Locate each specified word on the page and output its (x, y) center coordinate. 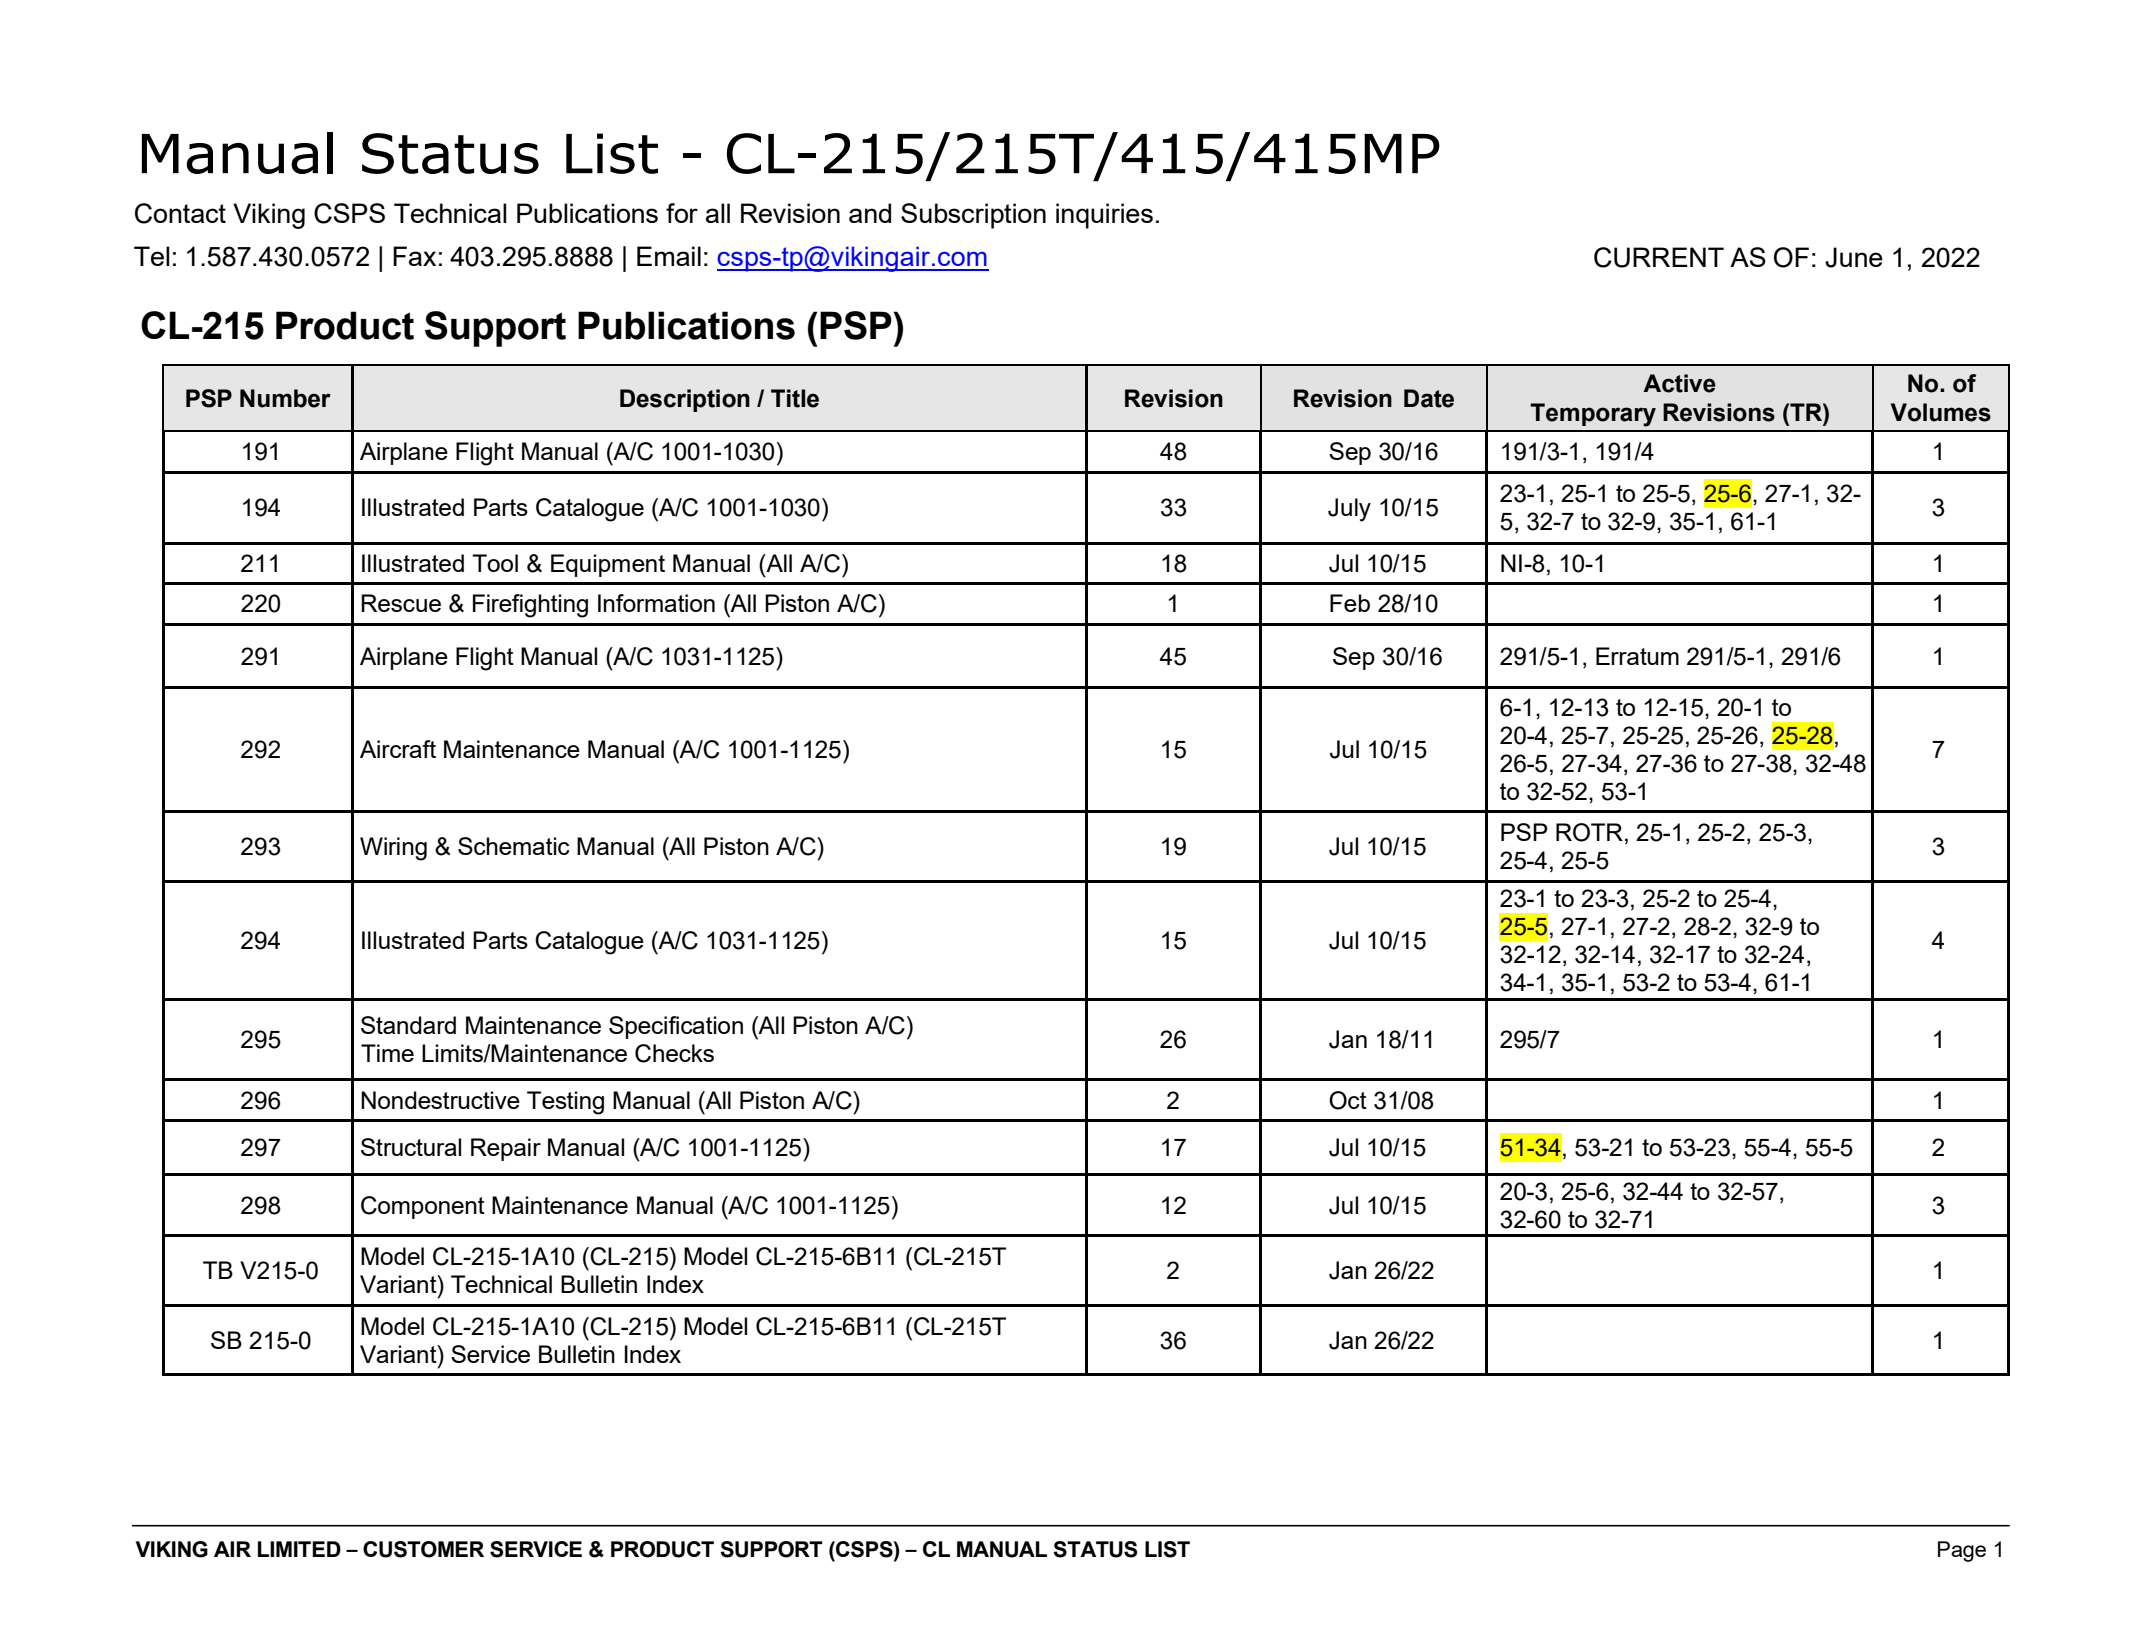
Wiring (393, 849)
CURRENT (1659, 257)
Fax (414, 256)
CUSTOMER (423, 1549)
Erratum (1637, 656)
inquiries (1104, 216)
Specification (676, 1027)
